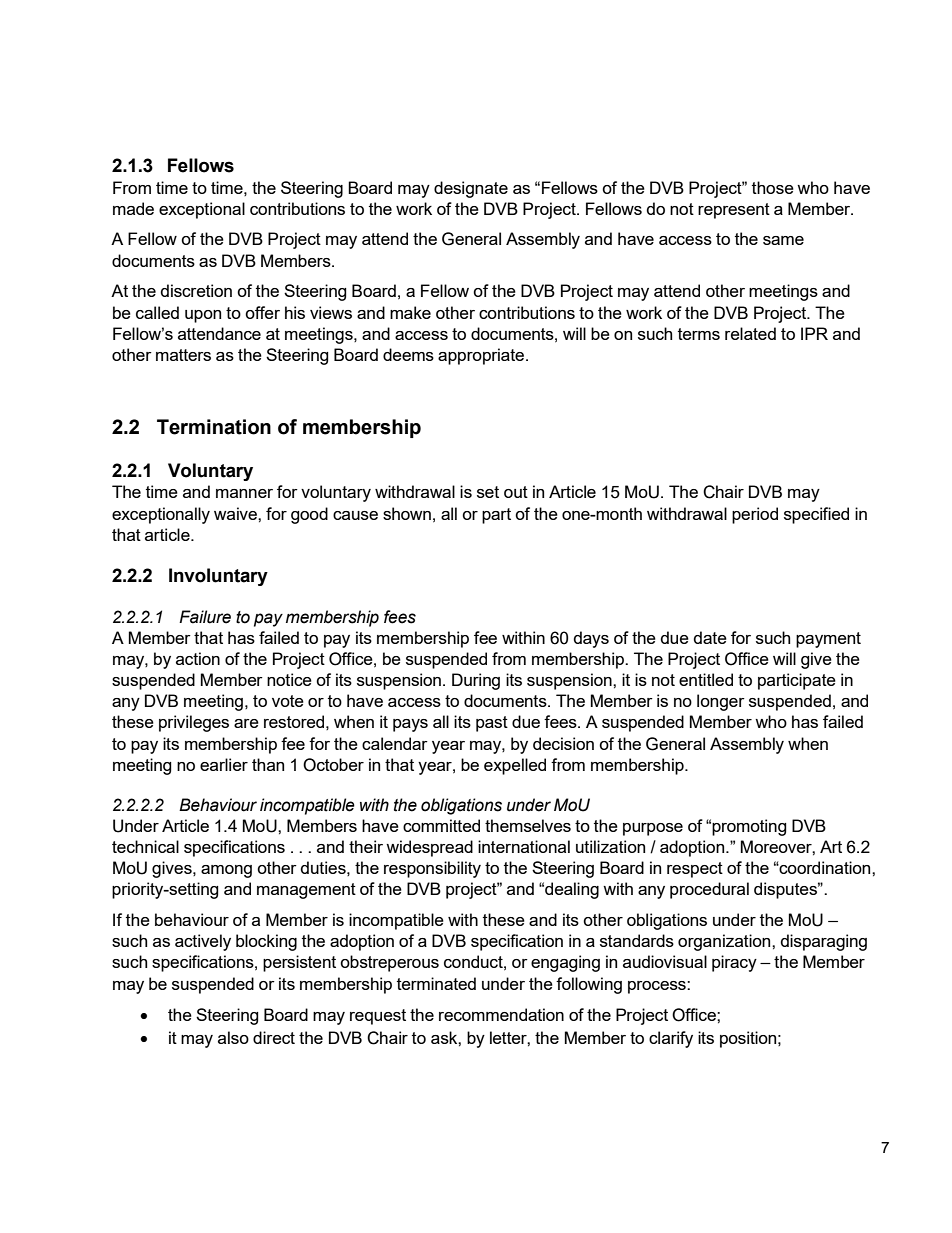  Describe the element at coordinates (476, 681) in the screenshot. I see `During` at that location.
